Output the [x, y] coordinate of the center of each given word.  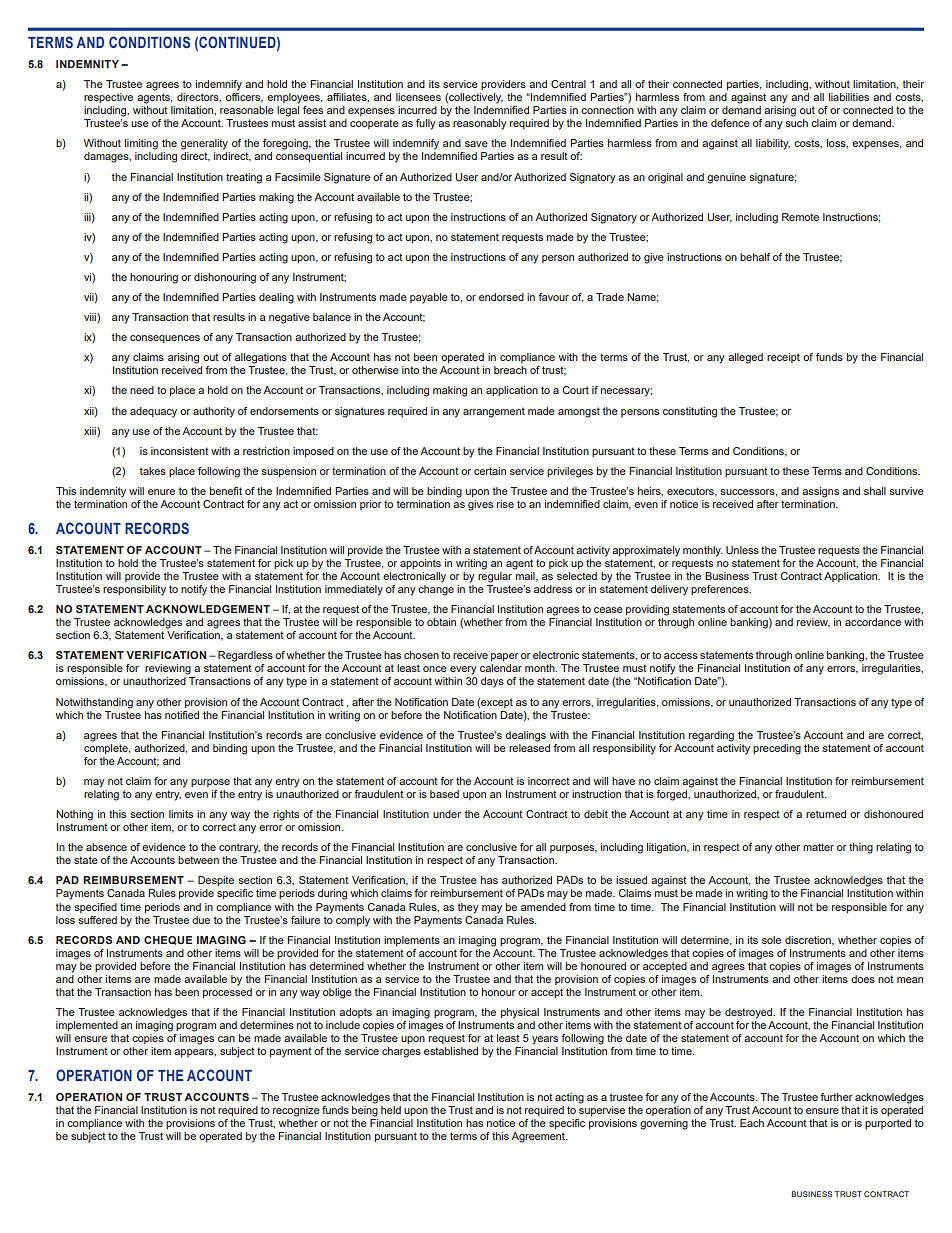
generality [204, 144]
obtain [441, 622]
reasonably [480, 124]
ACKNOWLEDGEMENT [208, 609]
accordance [873, 622]
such [796, 123]
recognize [296, 1111]
